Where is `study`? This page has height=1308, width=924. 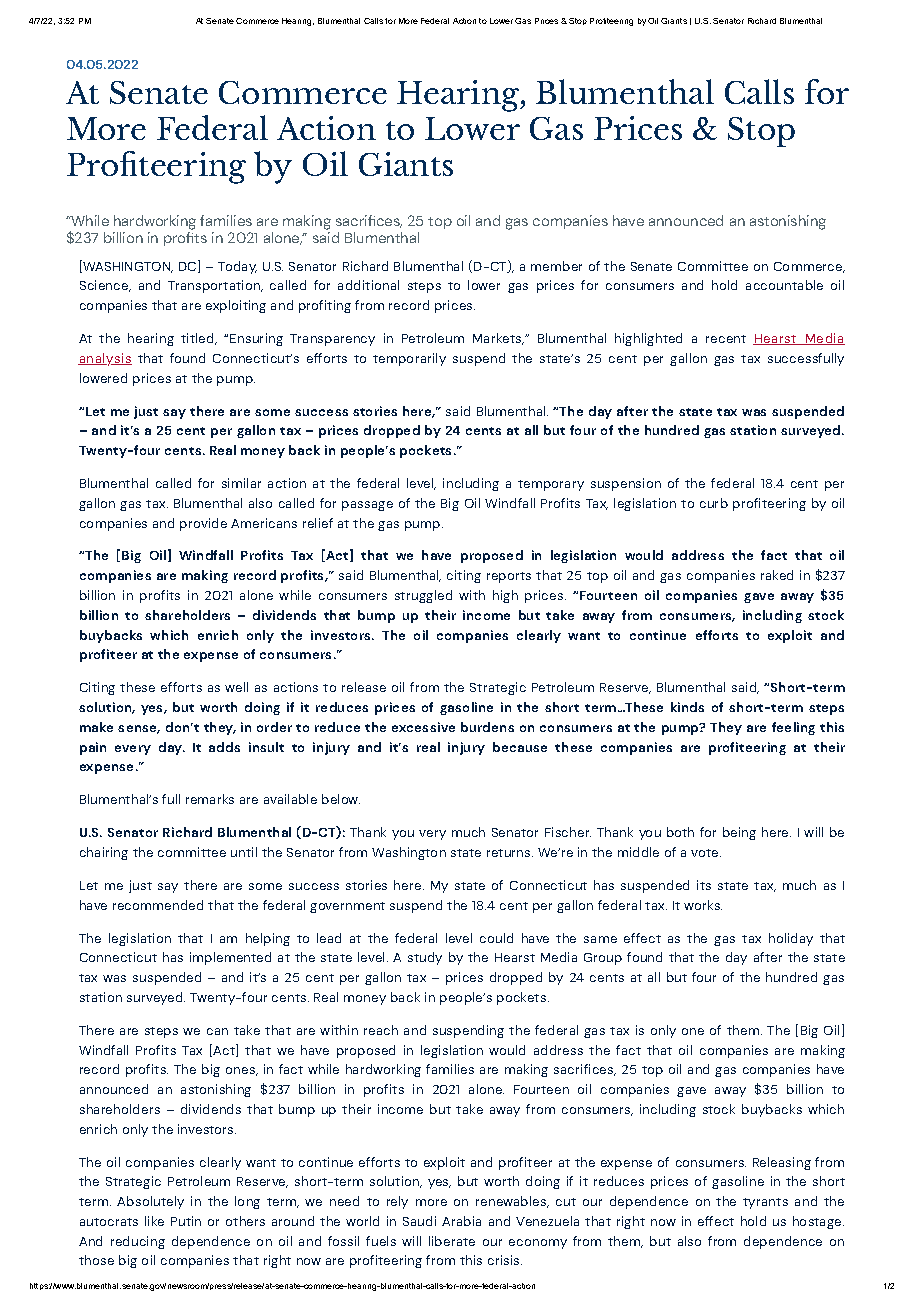
study is located at coordinates (425, 958).
